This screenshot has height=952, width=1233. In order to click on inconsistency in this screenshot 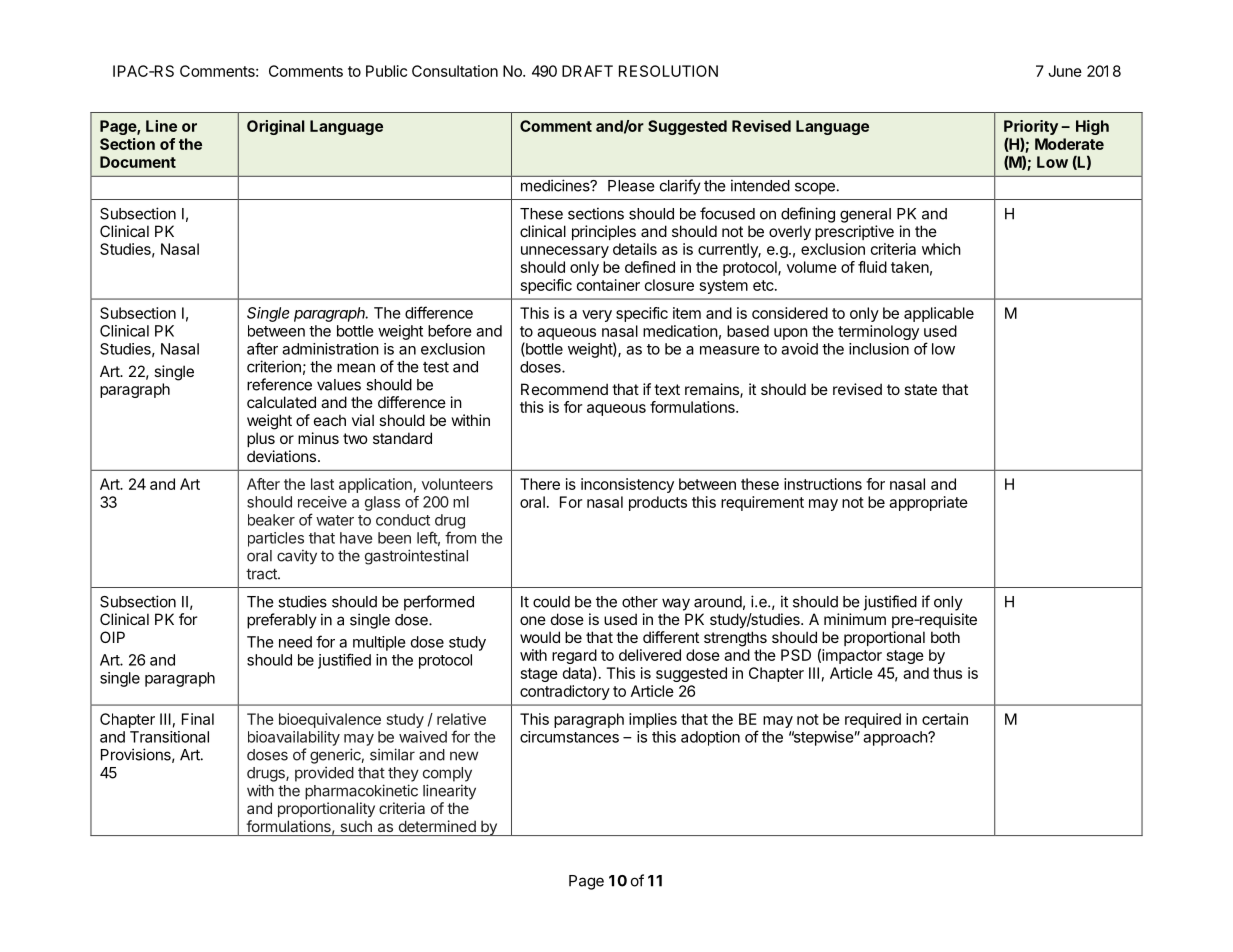, I will do `click(627, 485)`.
